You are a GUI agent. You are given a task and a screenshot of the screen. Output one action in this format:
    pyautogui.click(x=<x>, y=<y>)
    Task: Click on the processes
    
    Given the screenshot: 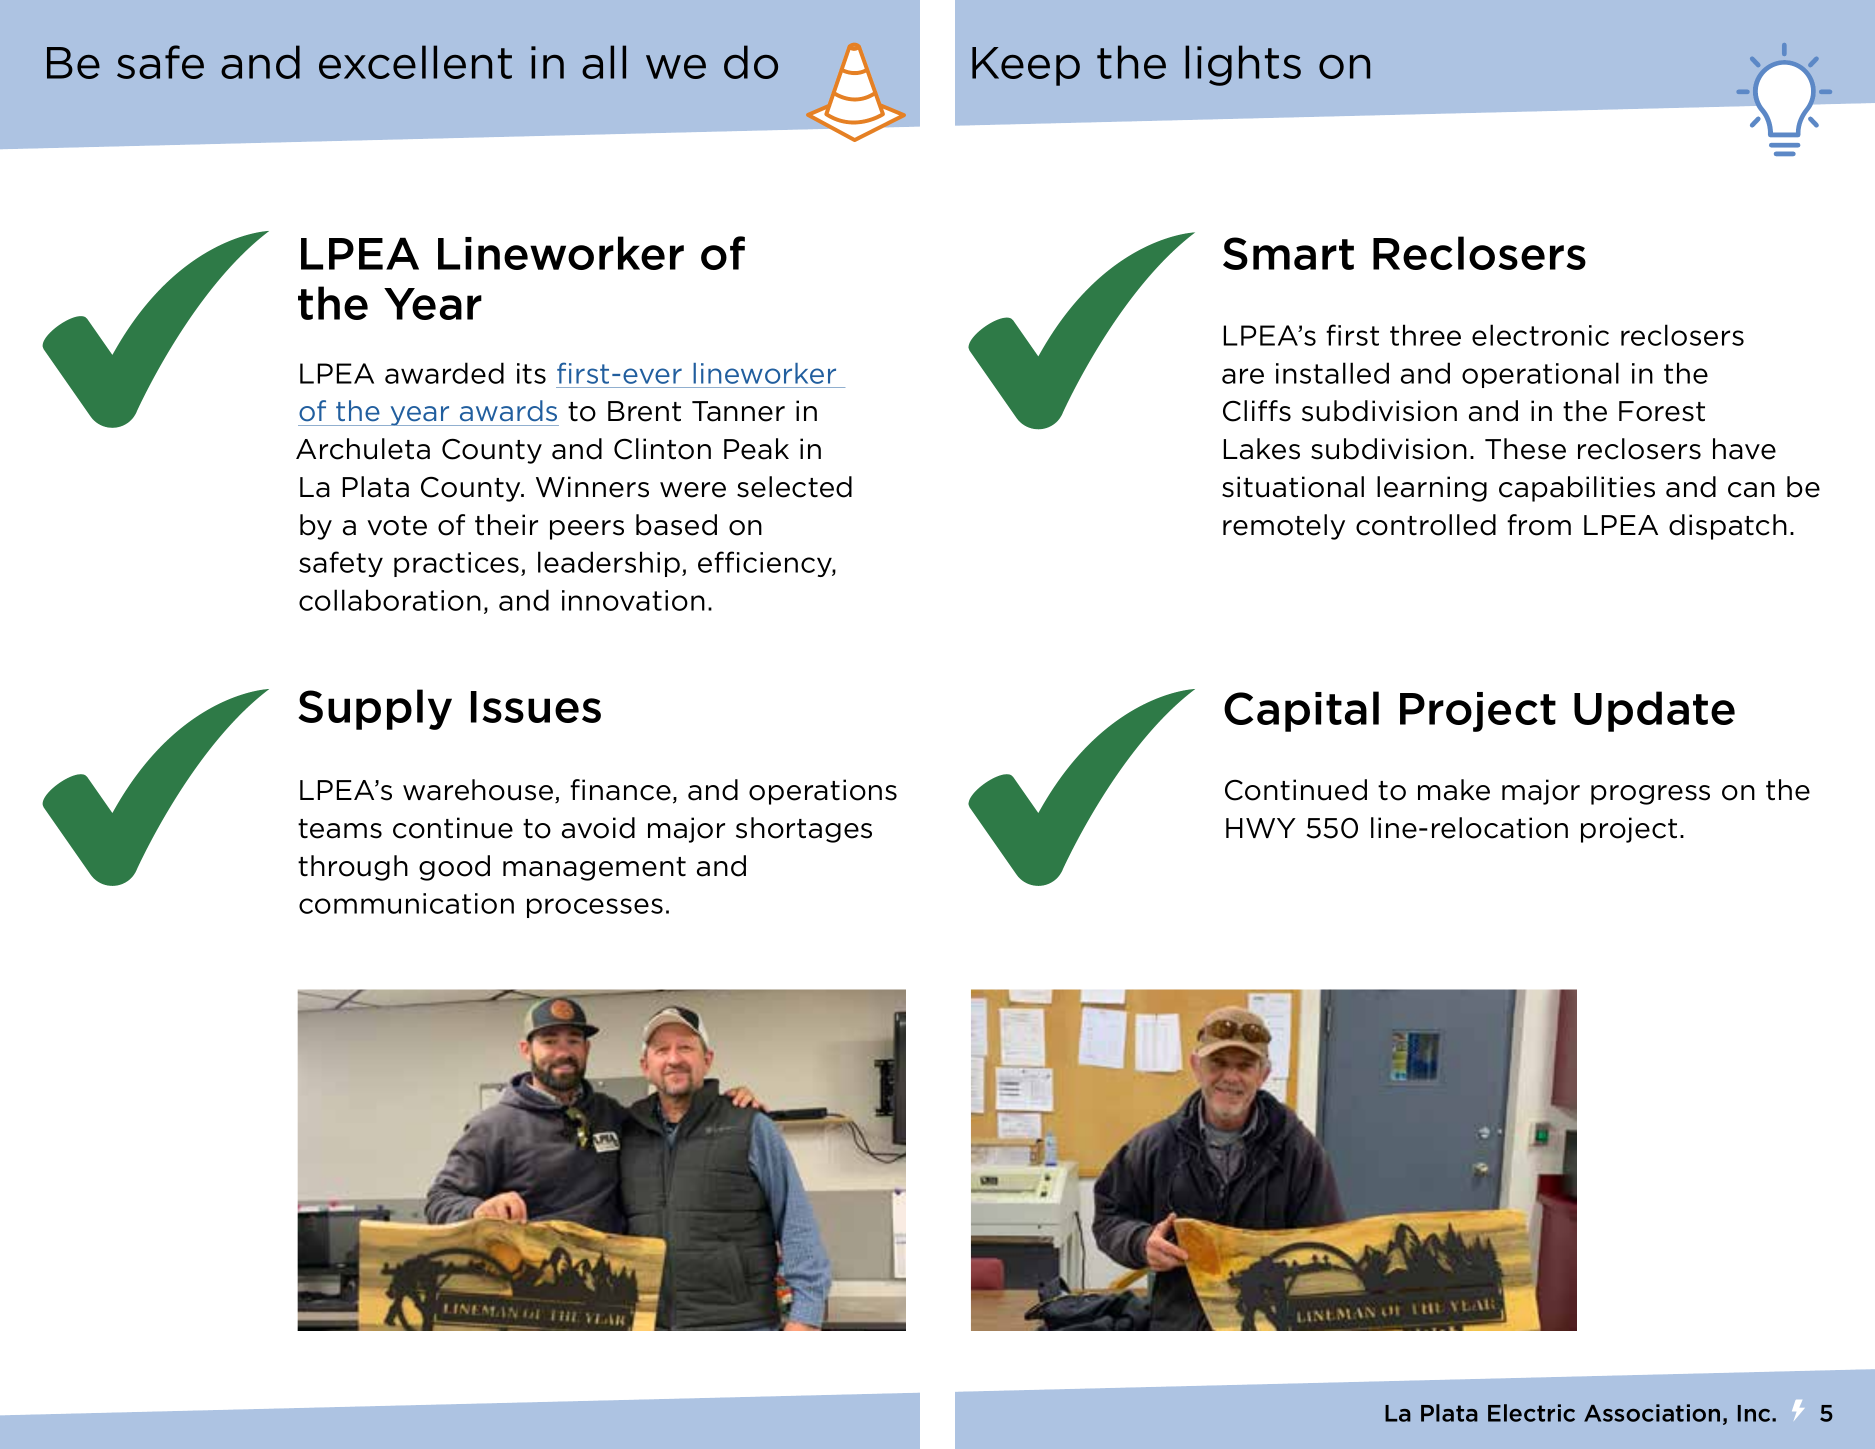 What is the action you would take?
    pyautogui.click(x=595, y=908)
